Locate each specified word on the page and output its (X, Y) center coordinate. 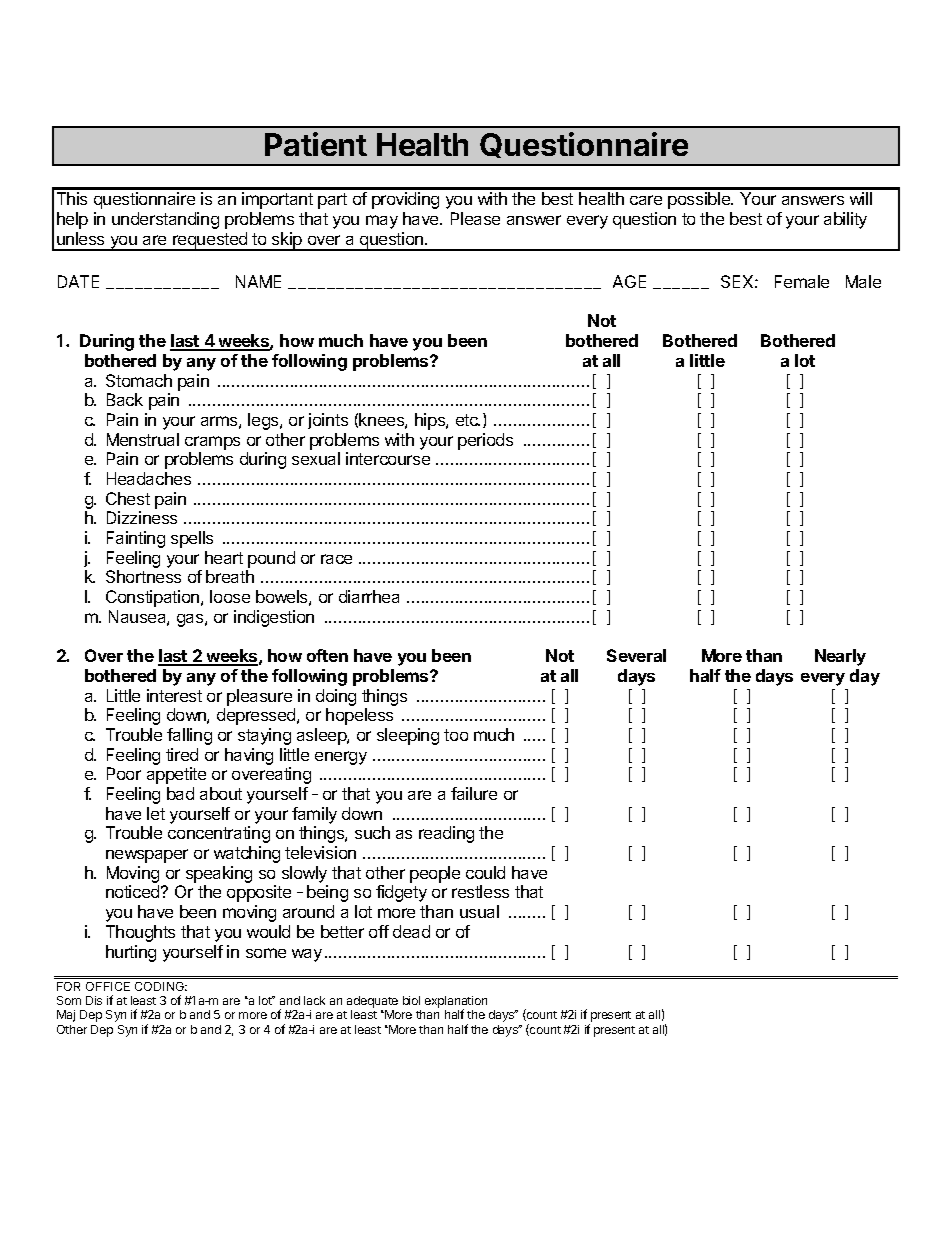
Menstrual (143, 439)
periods (485, 441)
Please (475, 218)
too (456, 735)
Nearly (840, 657)
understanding (165, 220)
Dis (94, 1000)
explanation (456, 1003)
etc (468, 420)
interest (174, 695)
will (861, 198)
